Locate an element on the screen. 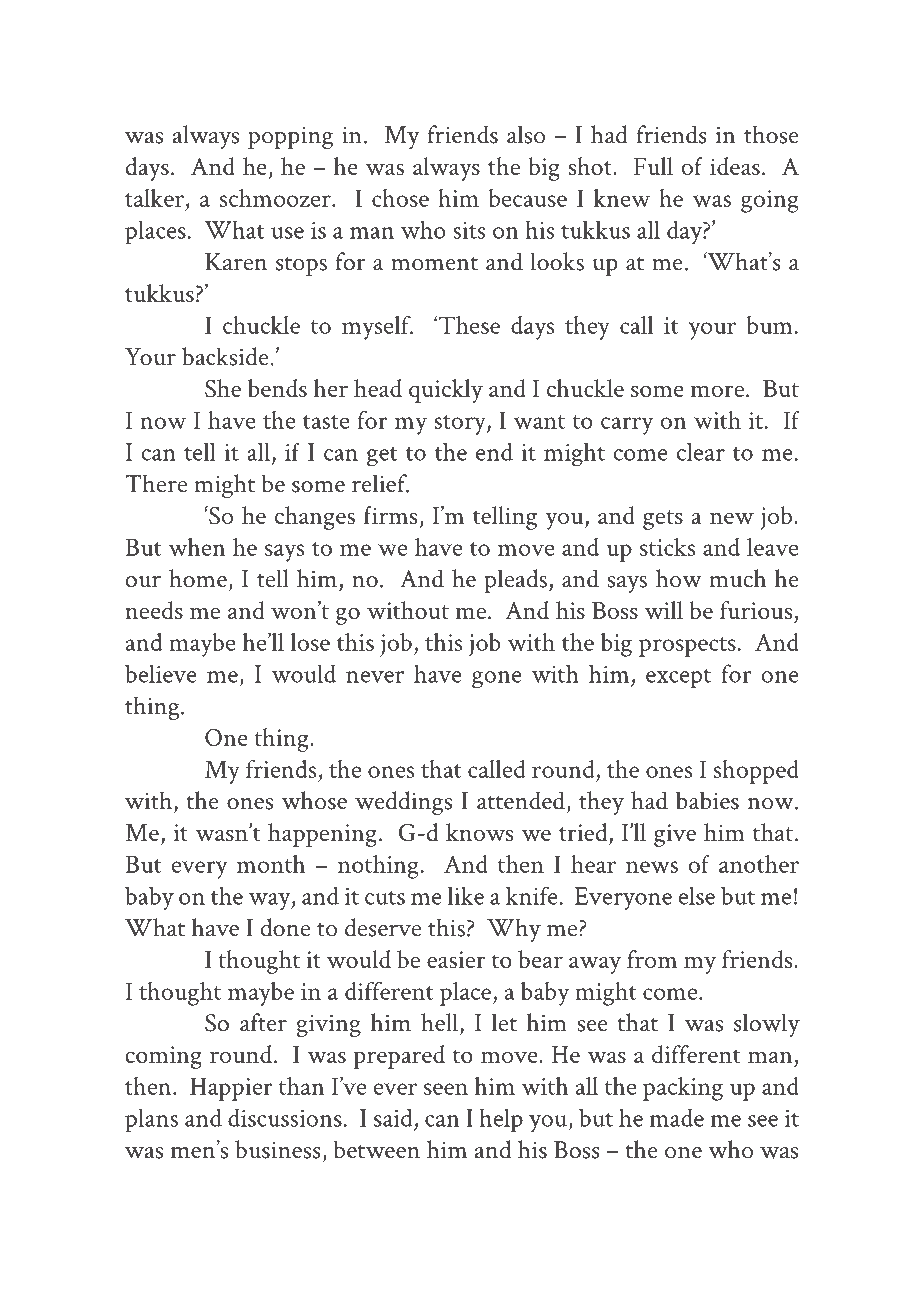 This screenshot has width=924, height=1311. Happier is located at coordinates (231, 1089).
